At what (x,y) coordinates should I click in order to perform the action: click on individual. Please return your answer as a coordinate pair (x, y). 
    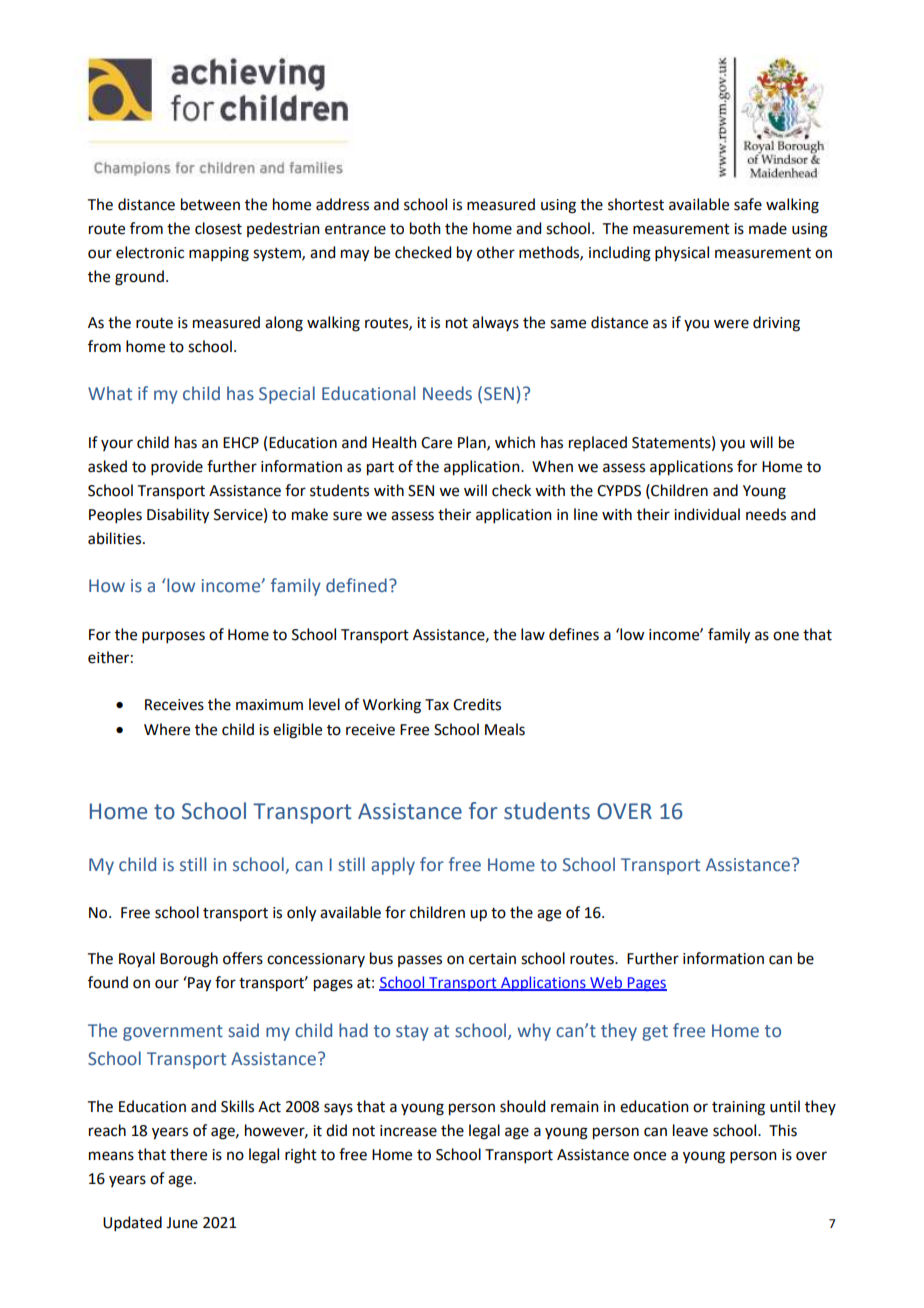
    Looking at the image, I should click on (707, 514).
